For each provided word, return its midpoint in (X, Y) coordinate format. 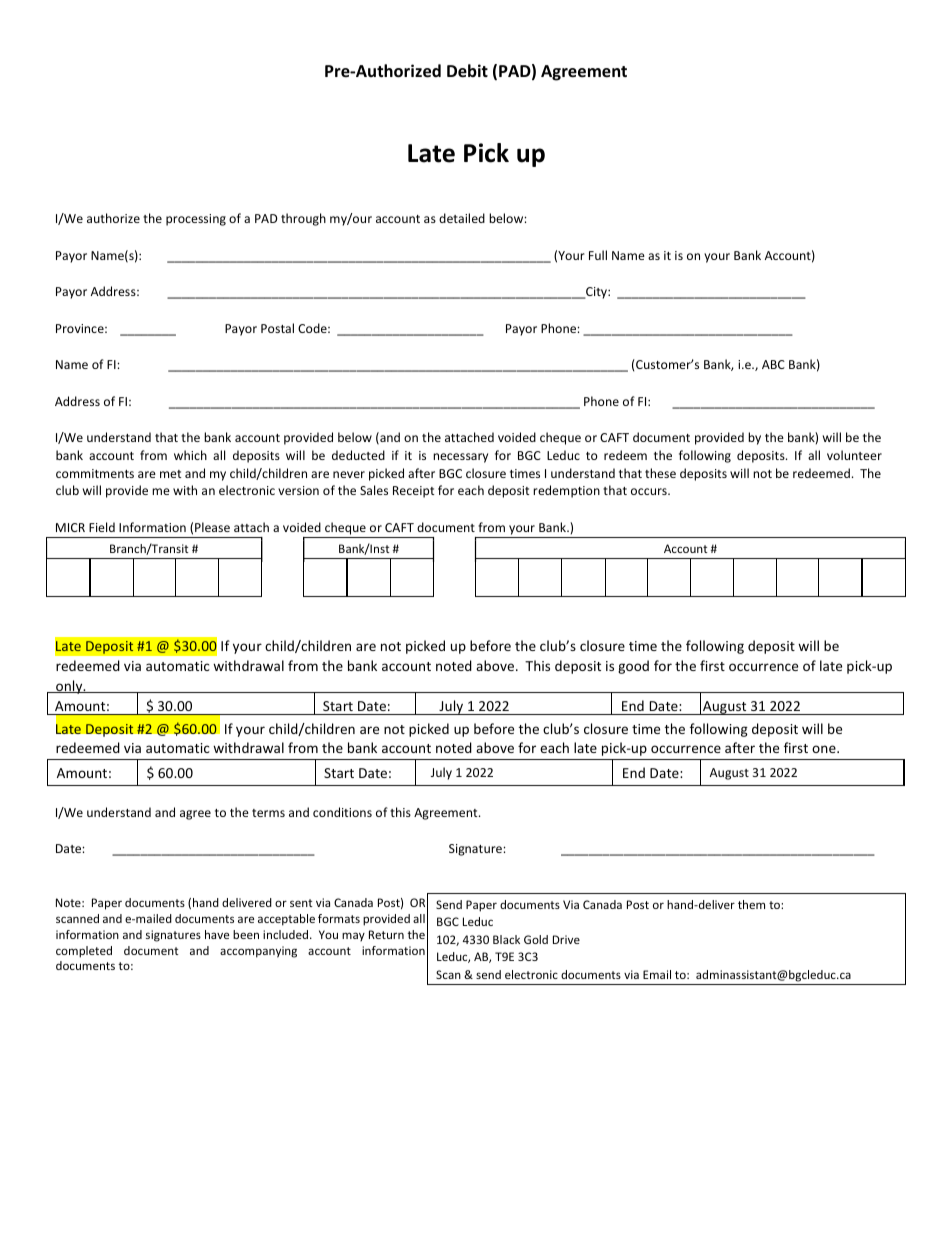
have (217, 934)
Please (212, 527)
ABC (773, 364)
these (660, 473)
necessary (460, 458)
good (633, 667)
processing (196, 220)
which (190, 455)
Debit (467, 71)
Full (598, 255)
